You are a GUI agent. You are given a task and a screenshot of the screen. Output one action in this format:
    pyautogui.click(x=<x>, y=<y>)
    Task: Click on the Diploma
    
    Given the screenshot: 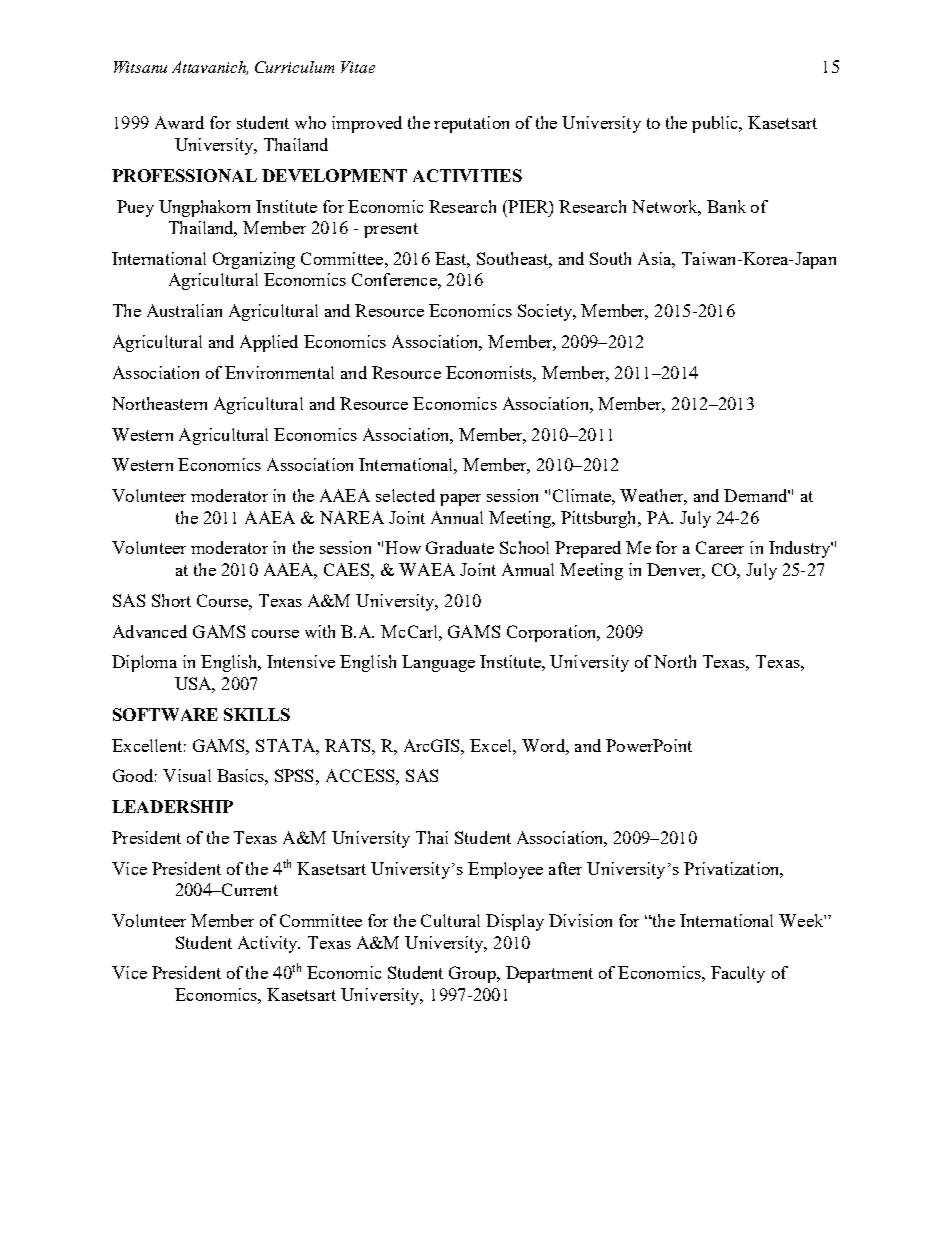 What is the action you would take?
    pyautogui.click(x=144, y=663)
